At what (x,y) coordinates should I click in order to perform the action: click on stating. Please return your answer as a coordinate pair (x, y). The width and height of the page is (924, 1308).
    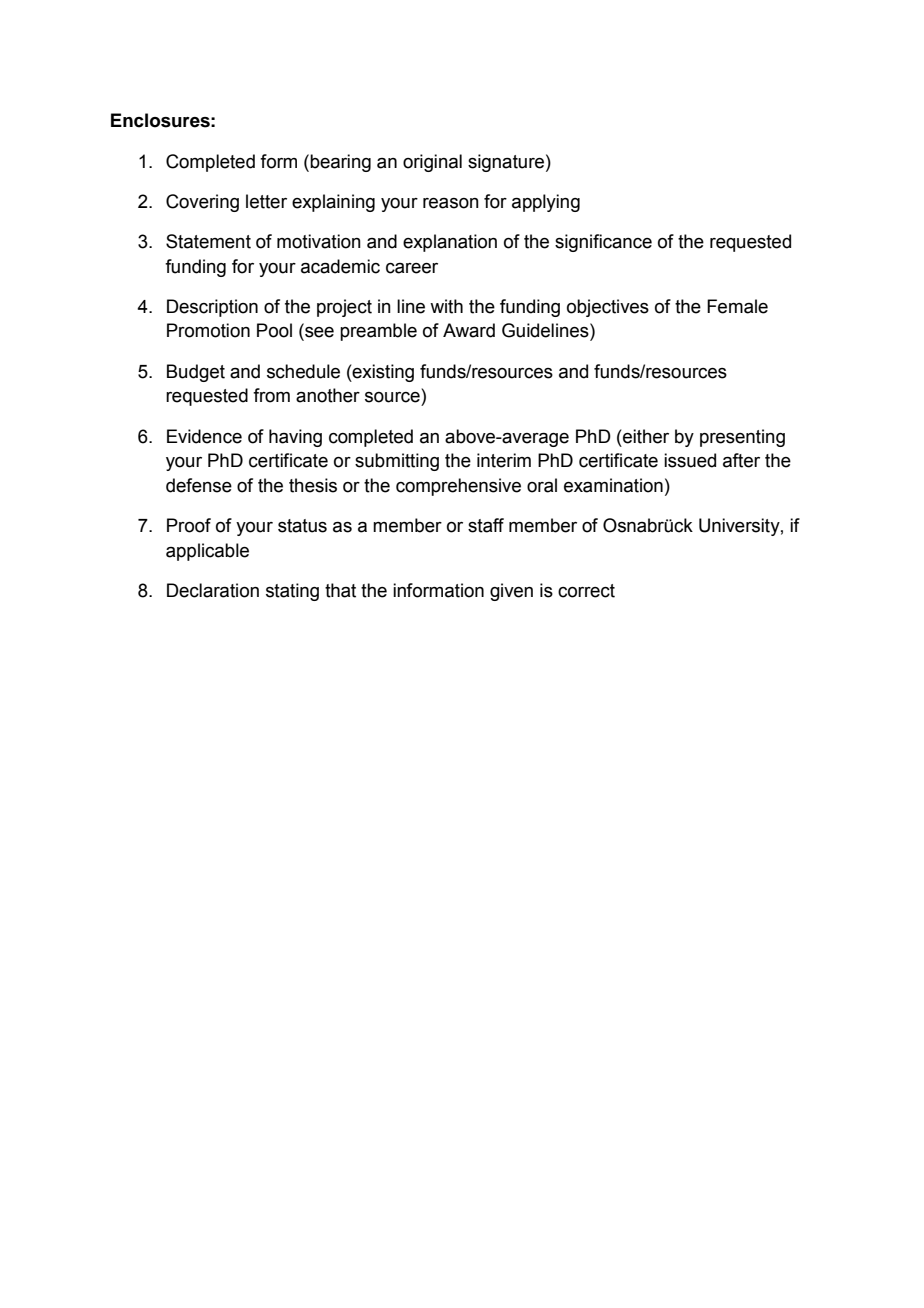
    Looking at the image, I should click on (292, 592).
